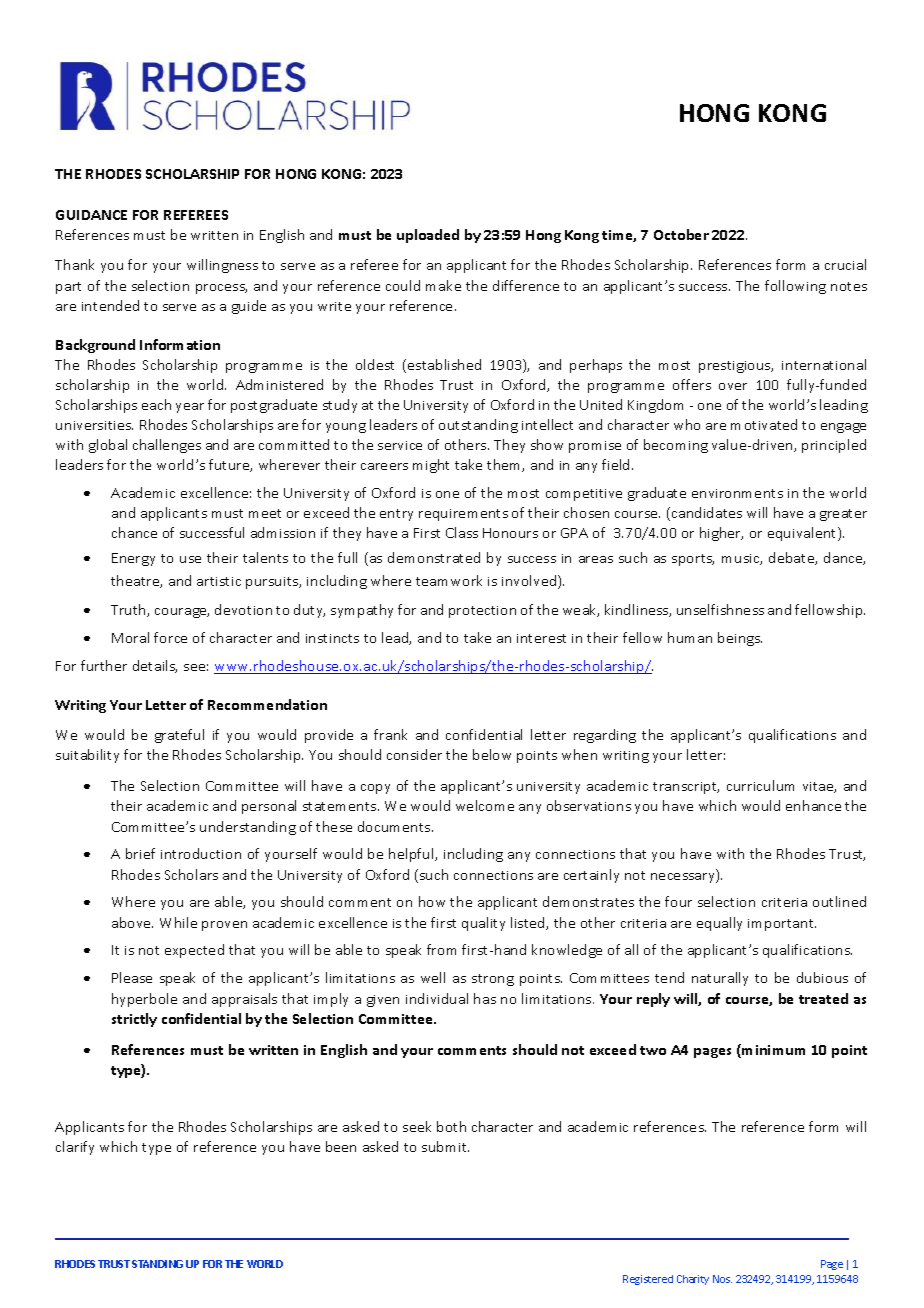 The height and width of the screenshot is (1308, 924). Describe the element at coordinates (720, 609) in the screenshot. I see `unselfishness` at that location.
